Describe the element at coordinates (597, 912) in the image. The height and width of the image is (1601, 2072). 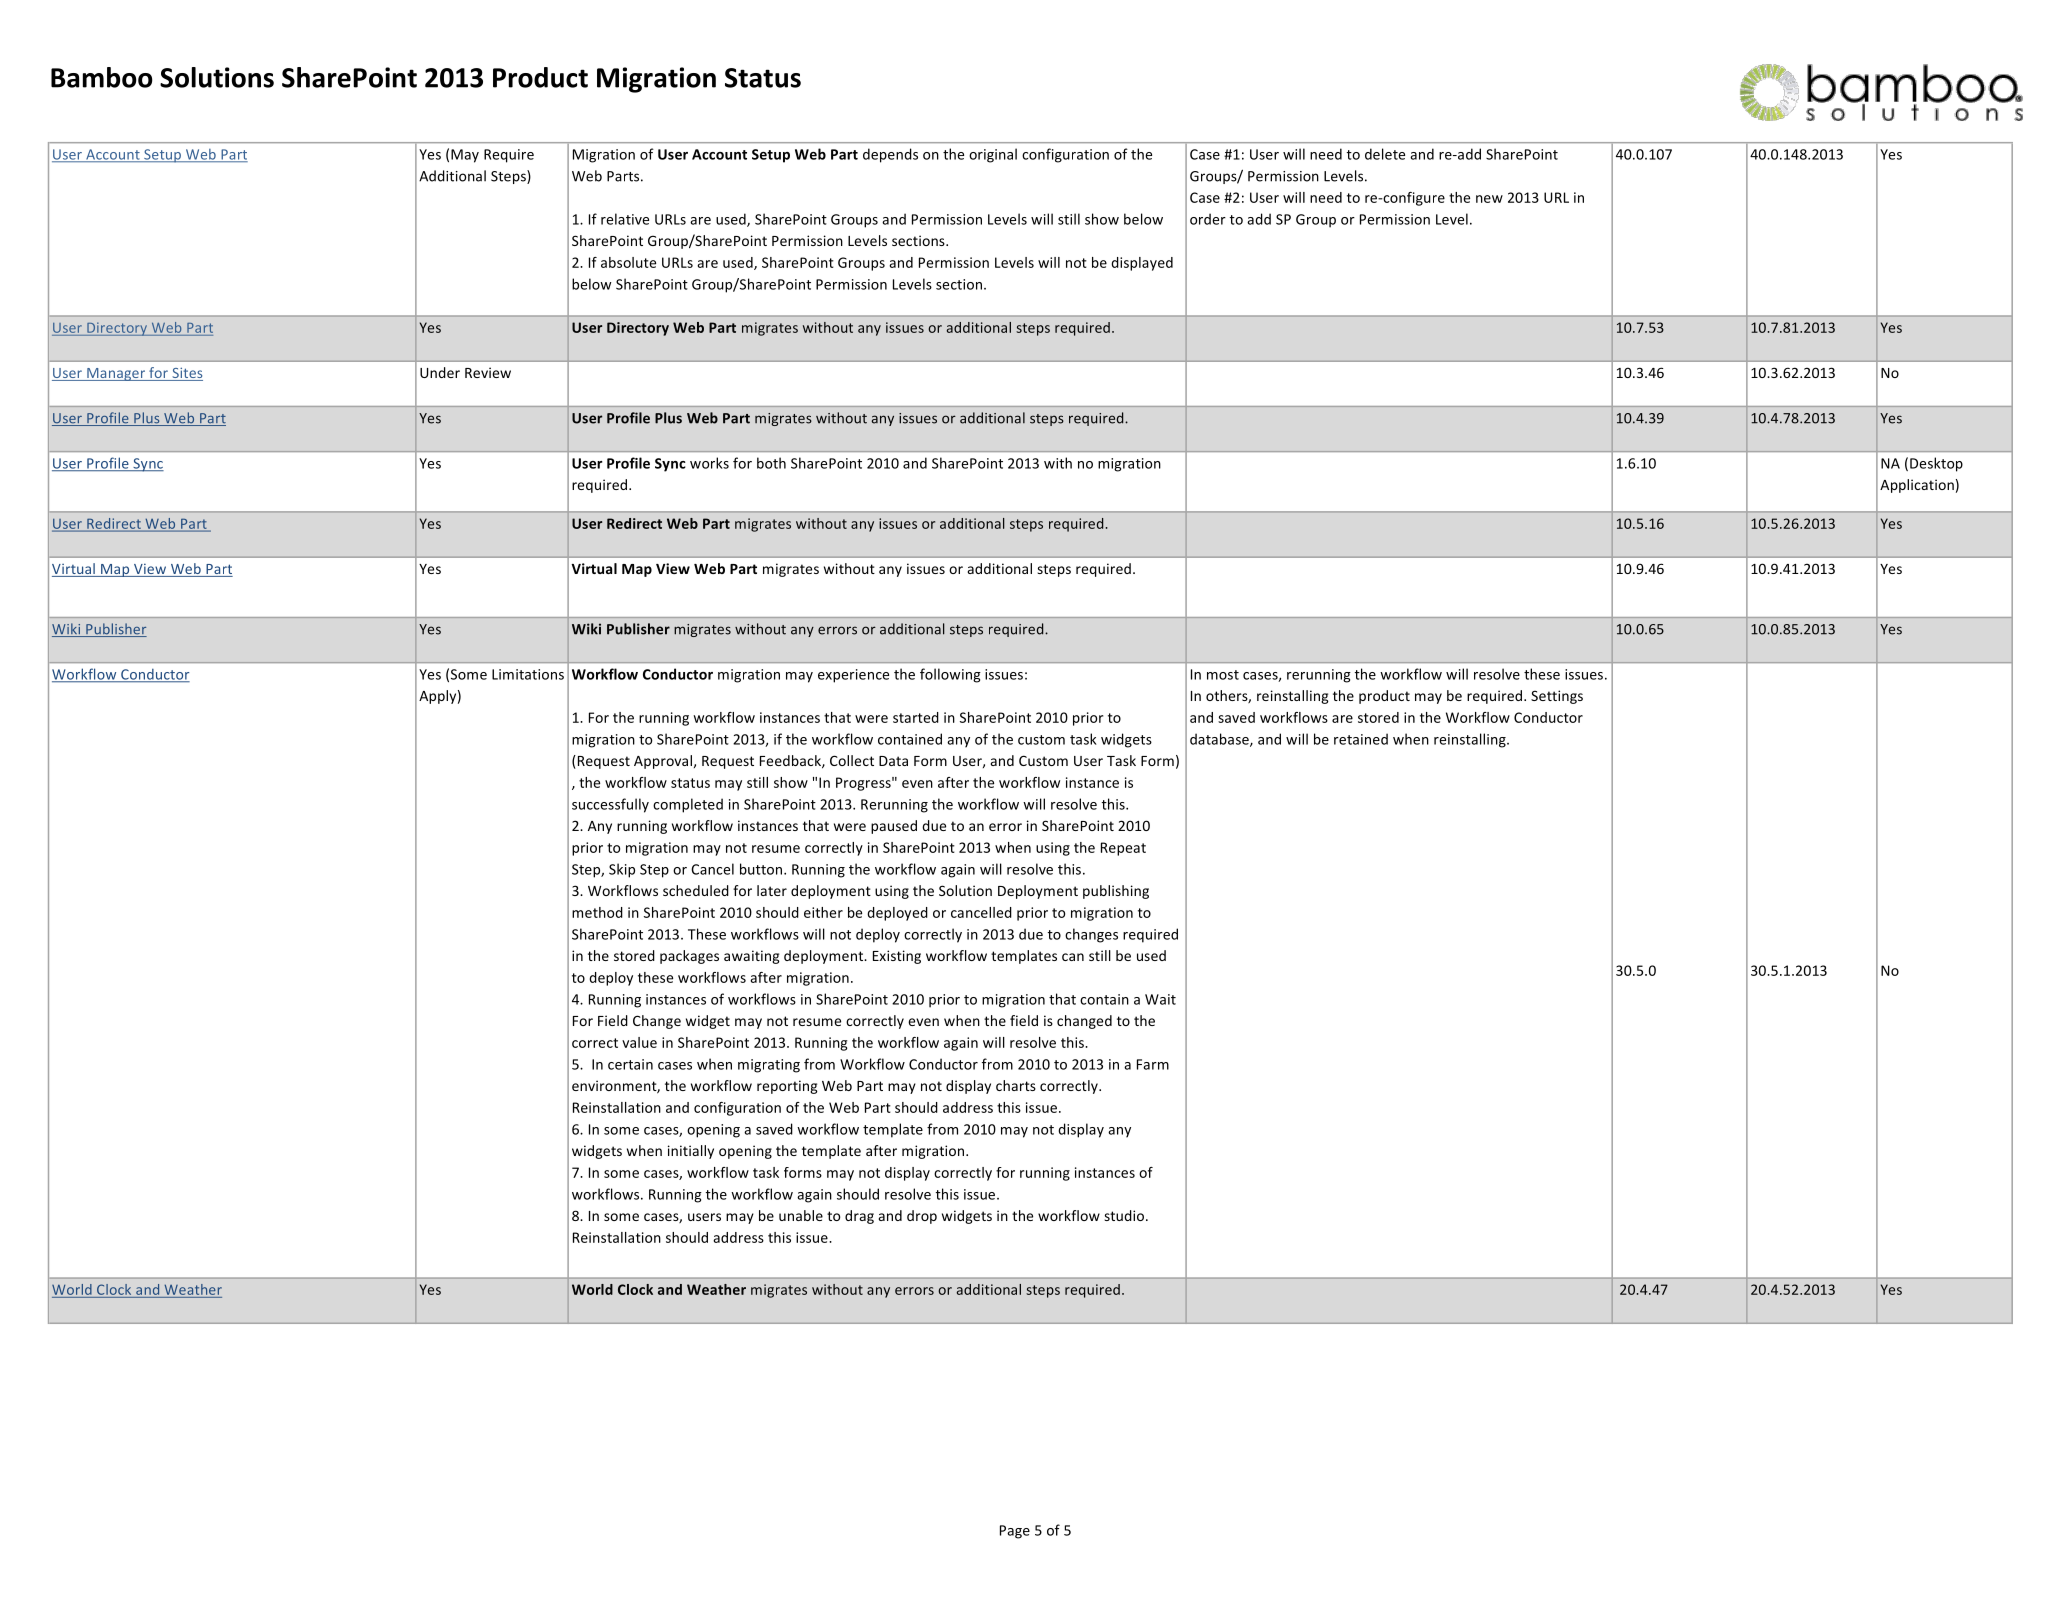
I see `method` at that location.
